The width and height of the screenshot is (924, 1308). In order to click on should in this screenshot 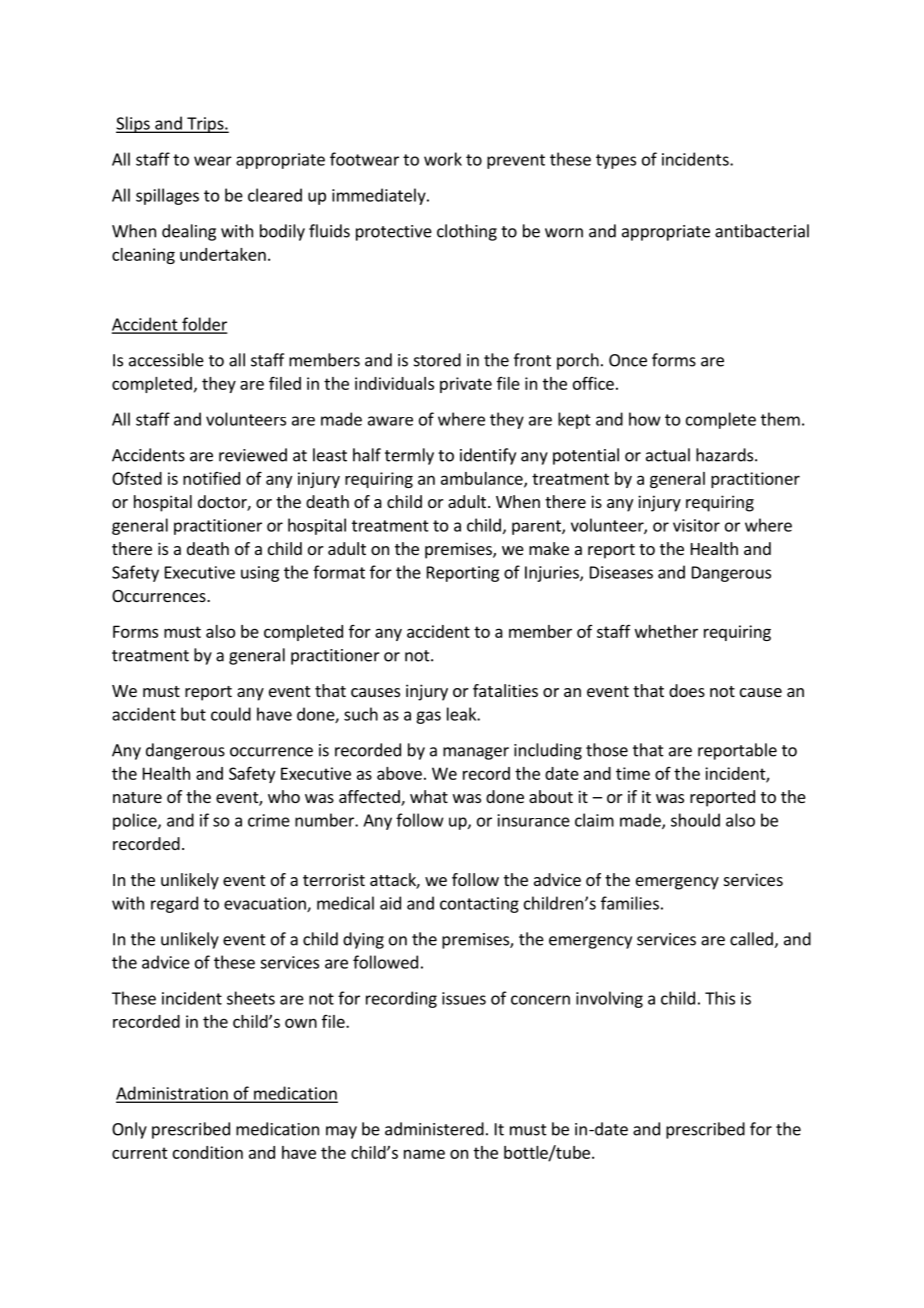, I will do `click(695, 820)`.
